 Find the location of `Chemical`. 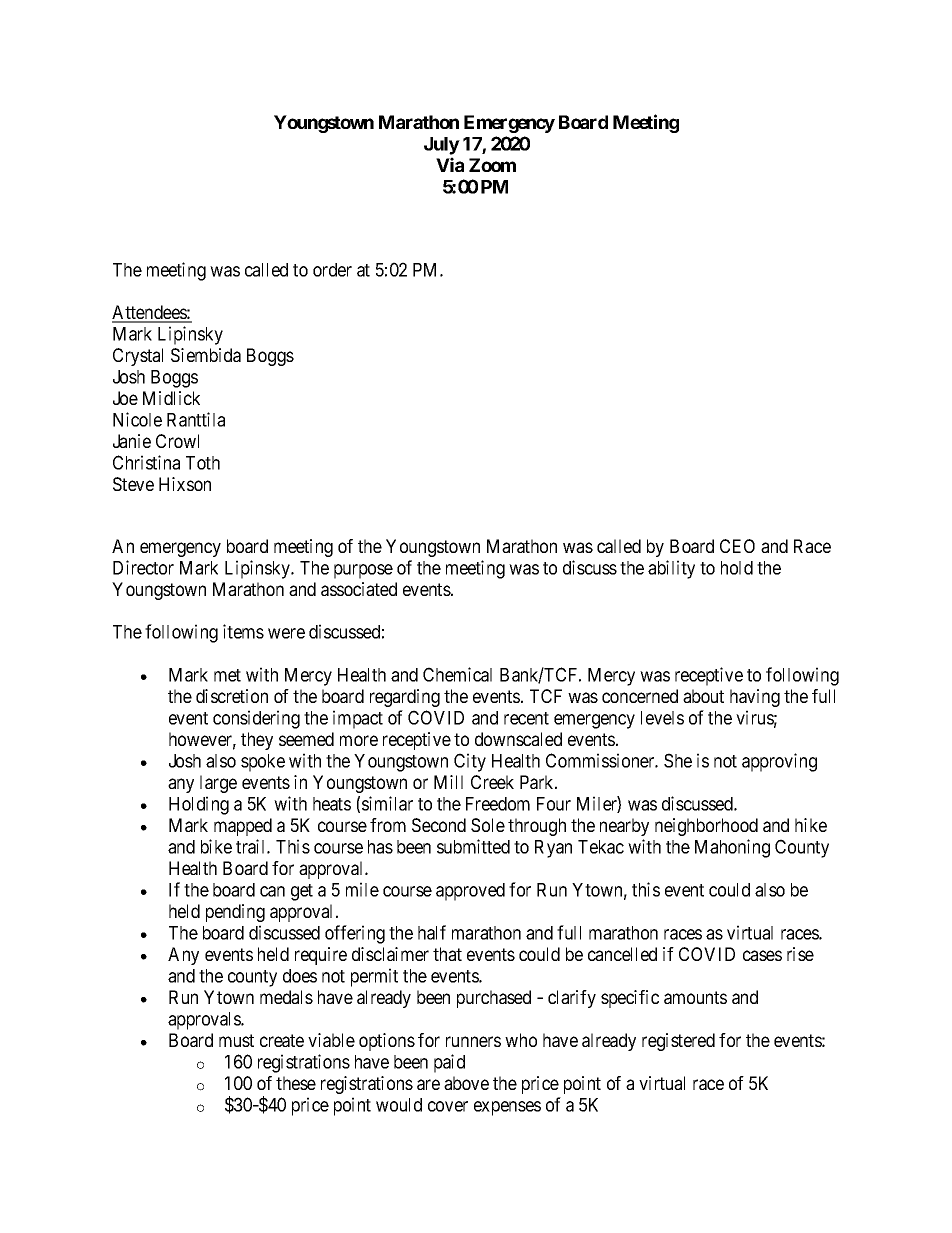

Chemical is located at coordinates (457, 674).
